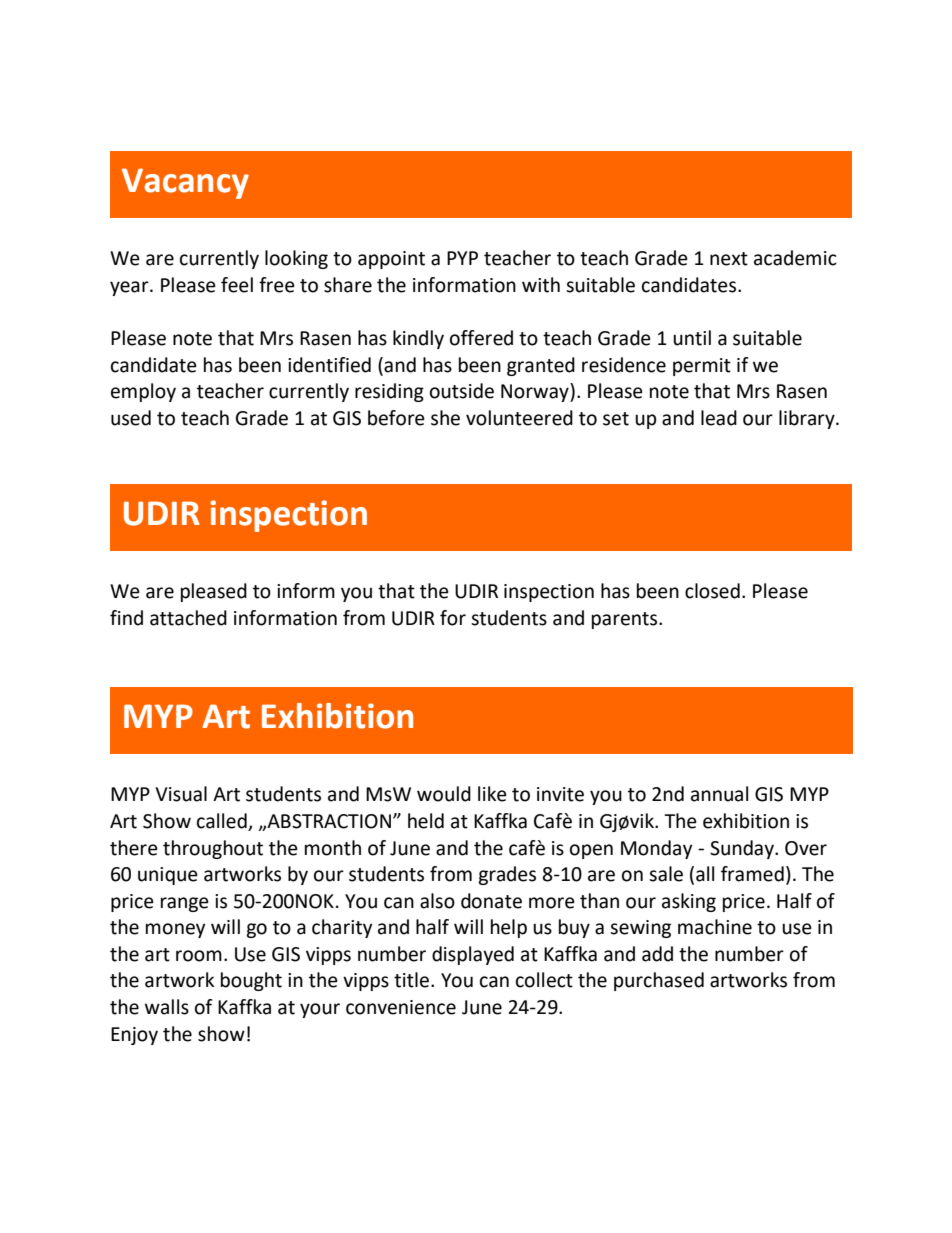 The image size is (952, 1233). I want to click on she, so click(445, 418).
